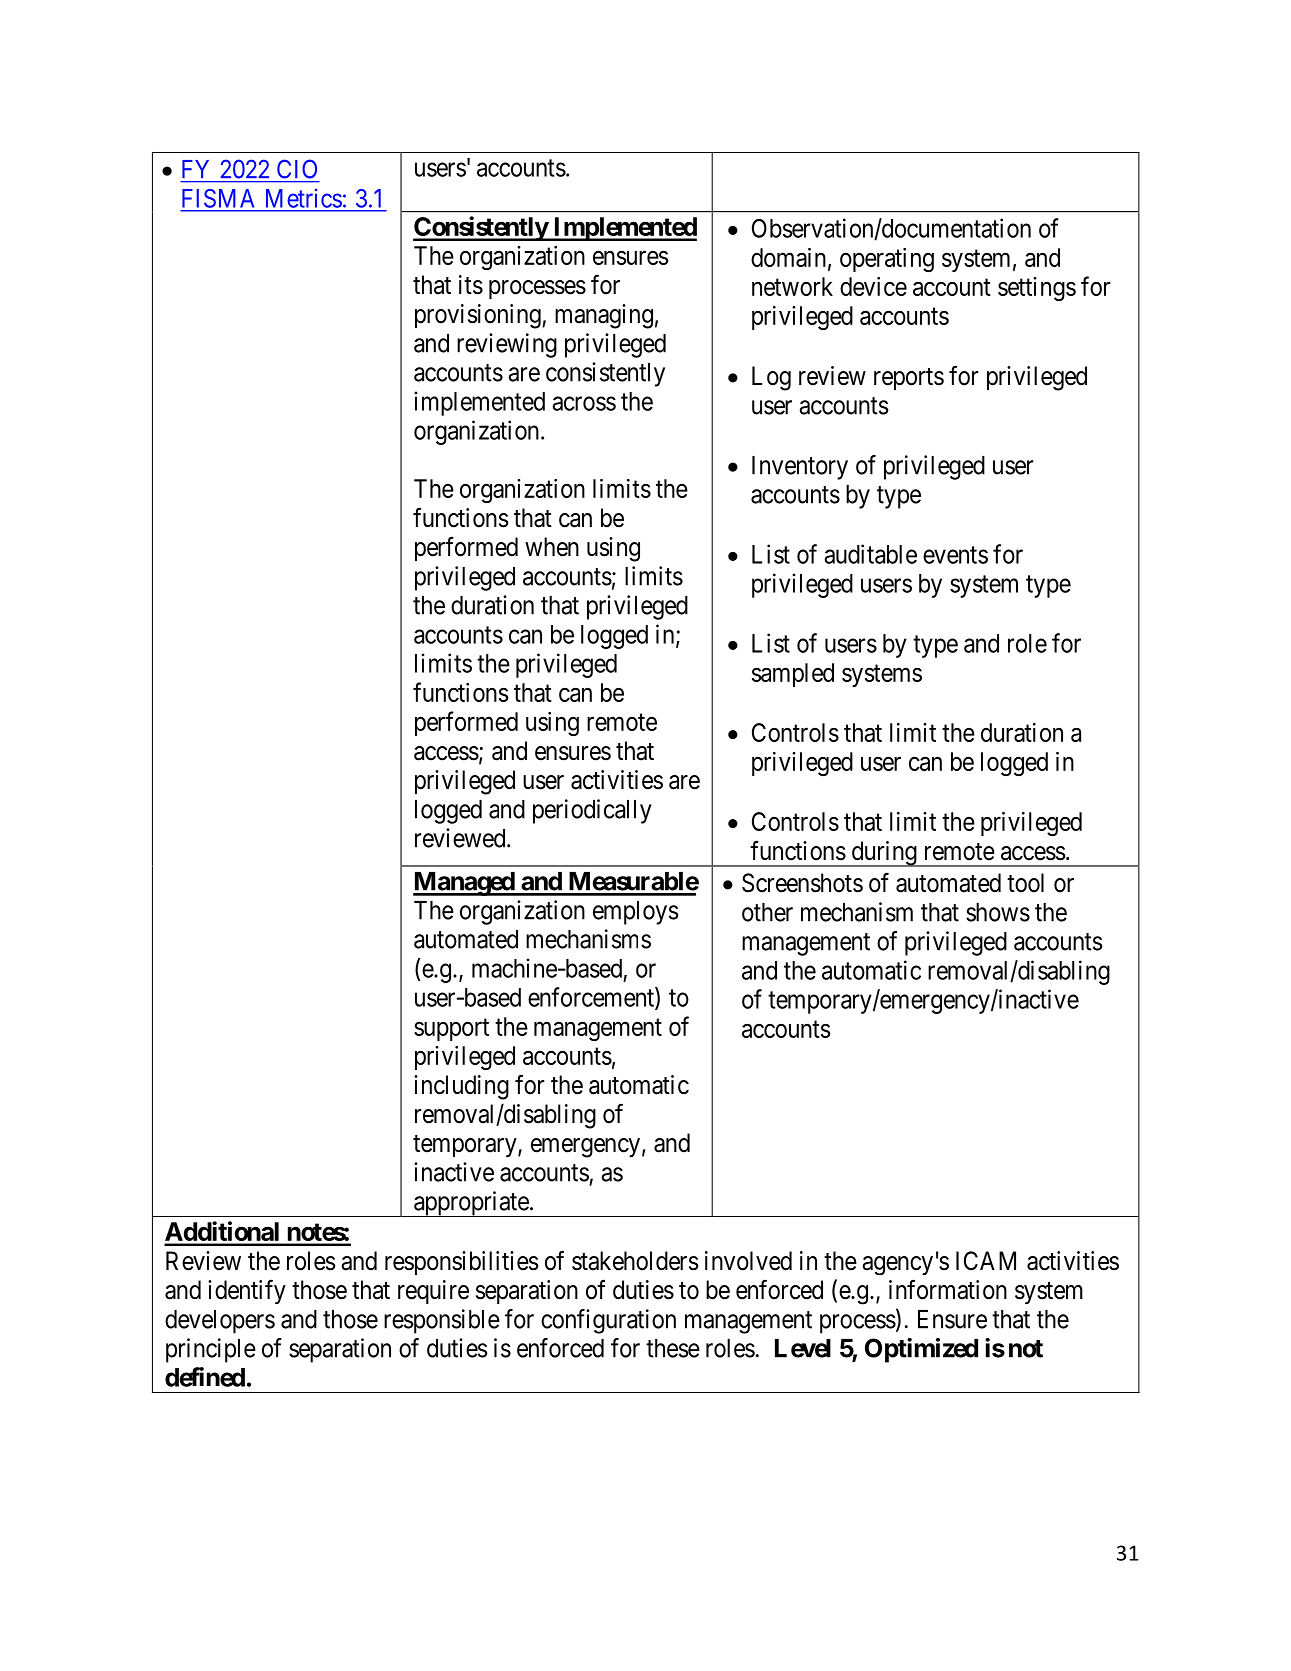  I want to click on Metrics, so click(304, 198).
